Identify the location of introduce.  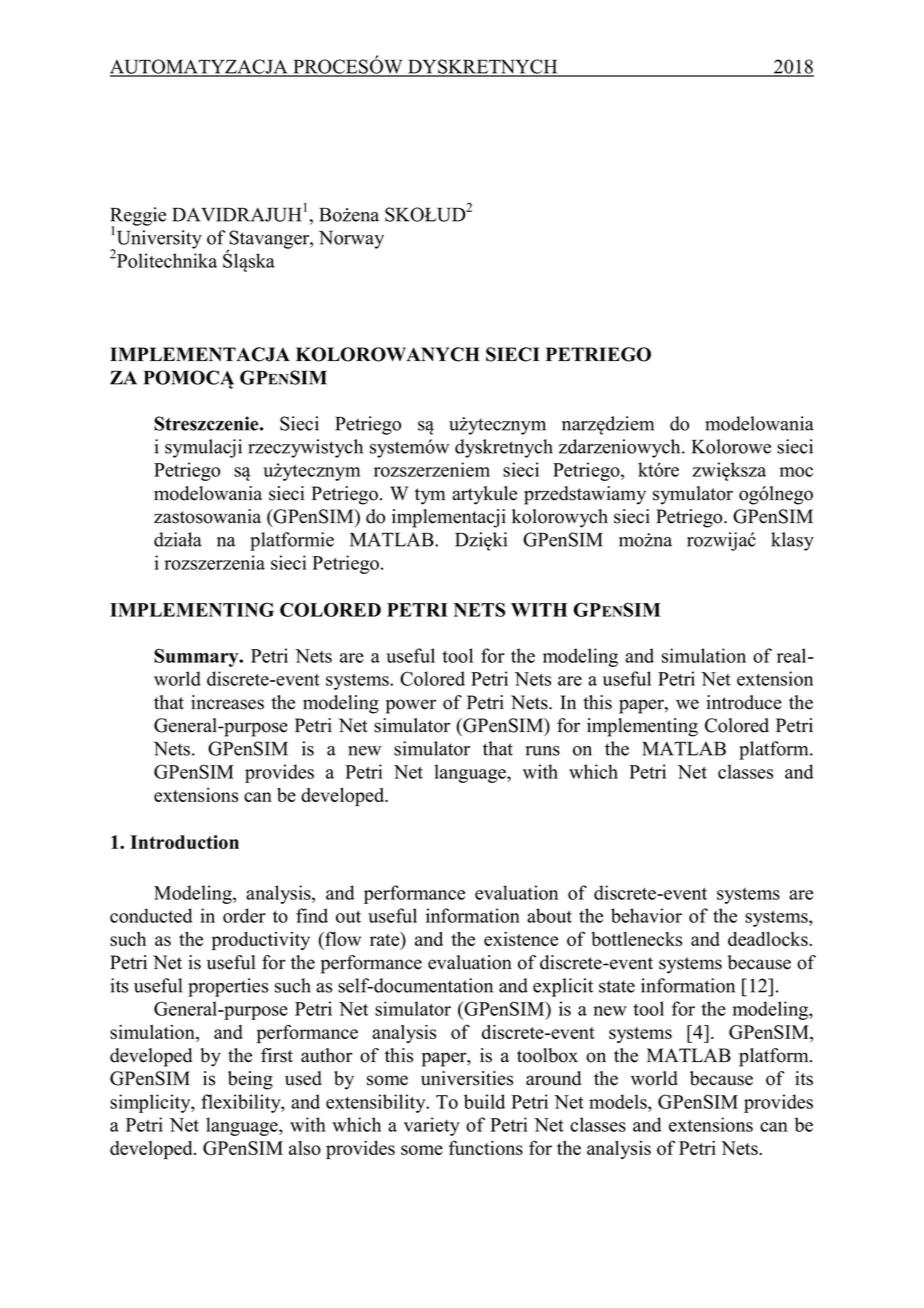
(744, 702).
